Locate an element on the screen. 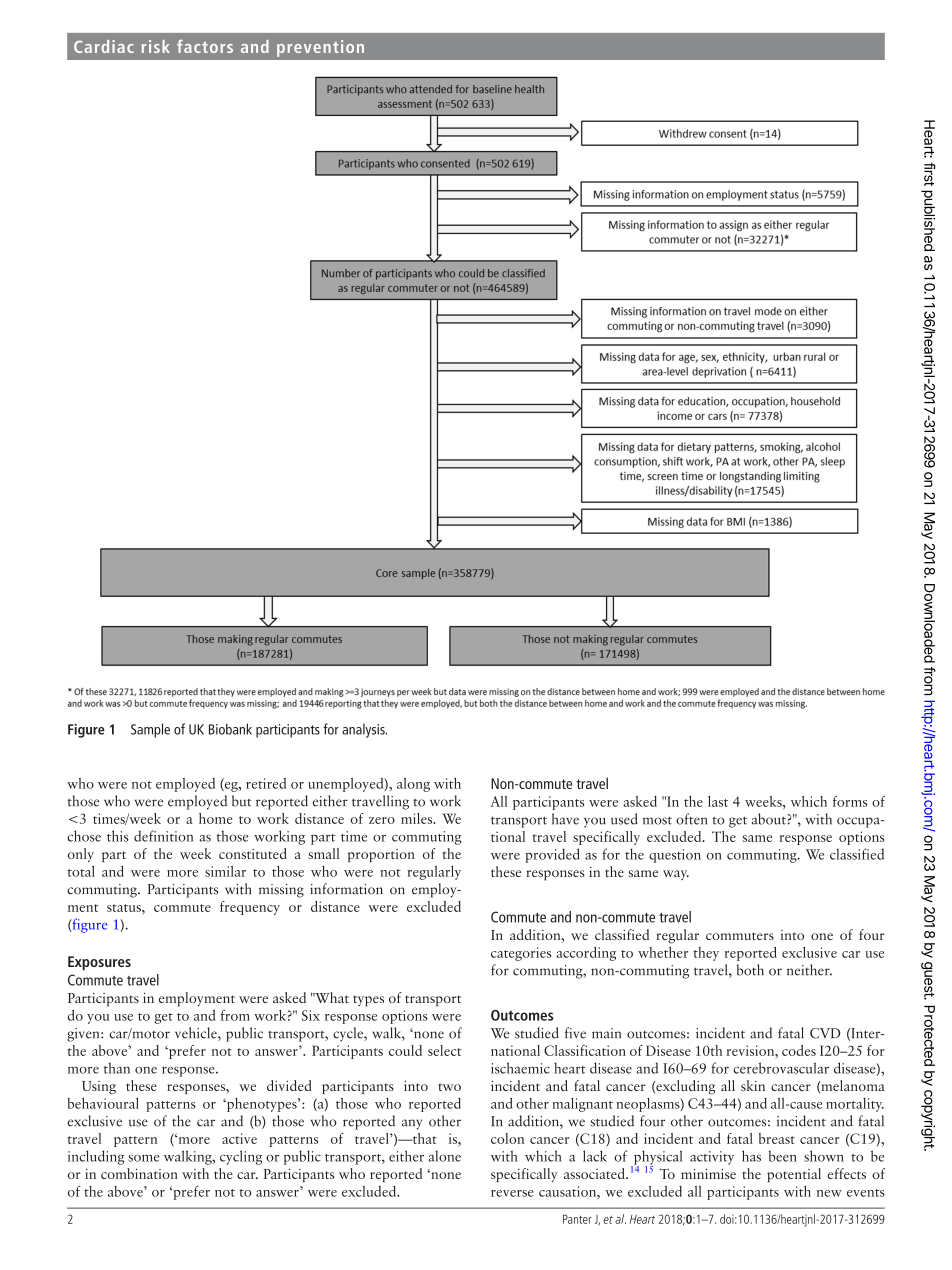 The image size is (952, 1270). Sample is located at coordinates (150, 730).
